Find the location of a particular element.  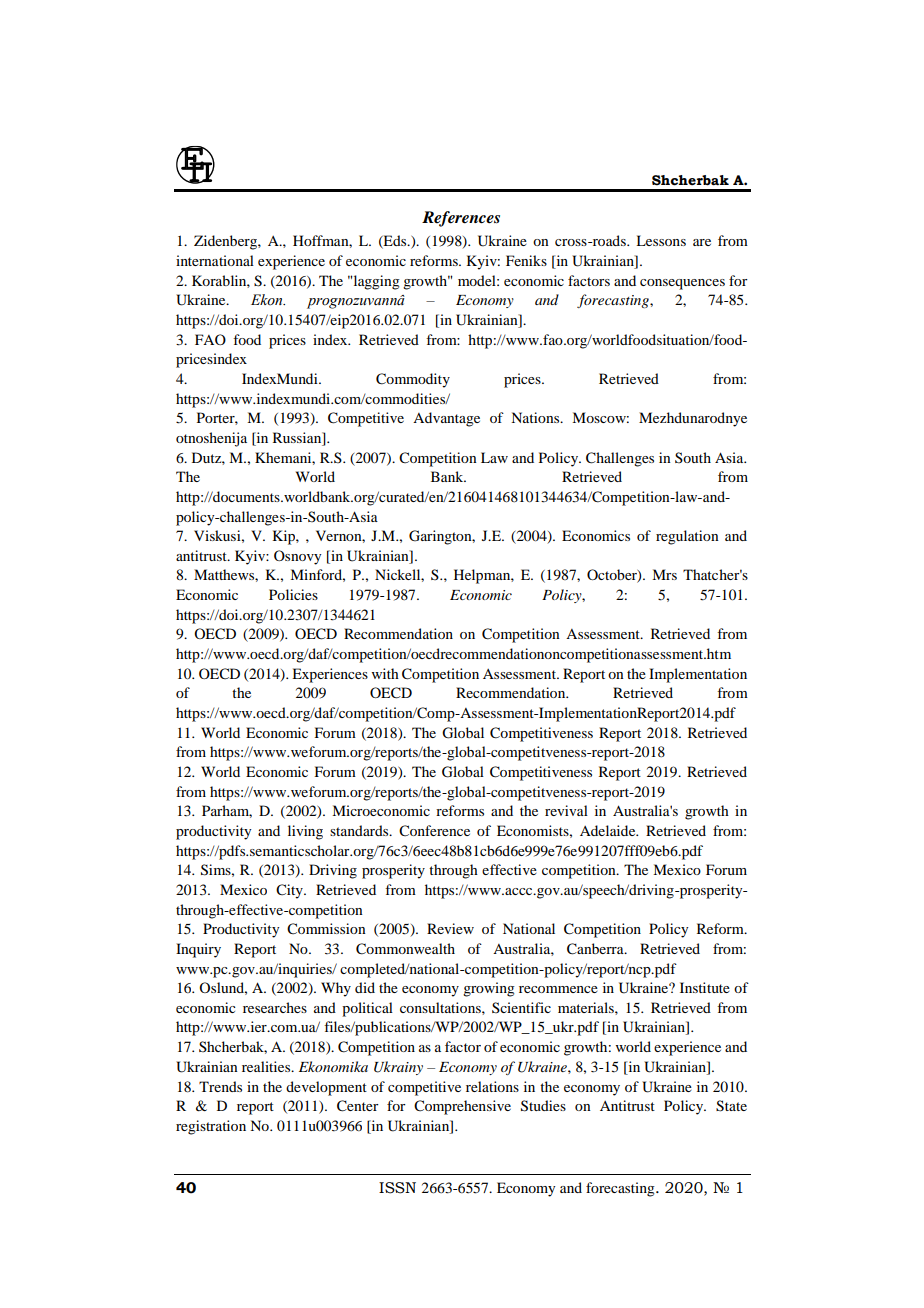

Policies is located at coordinates (293, 594).
